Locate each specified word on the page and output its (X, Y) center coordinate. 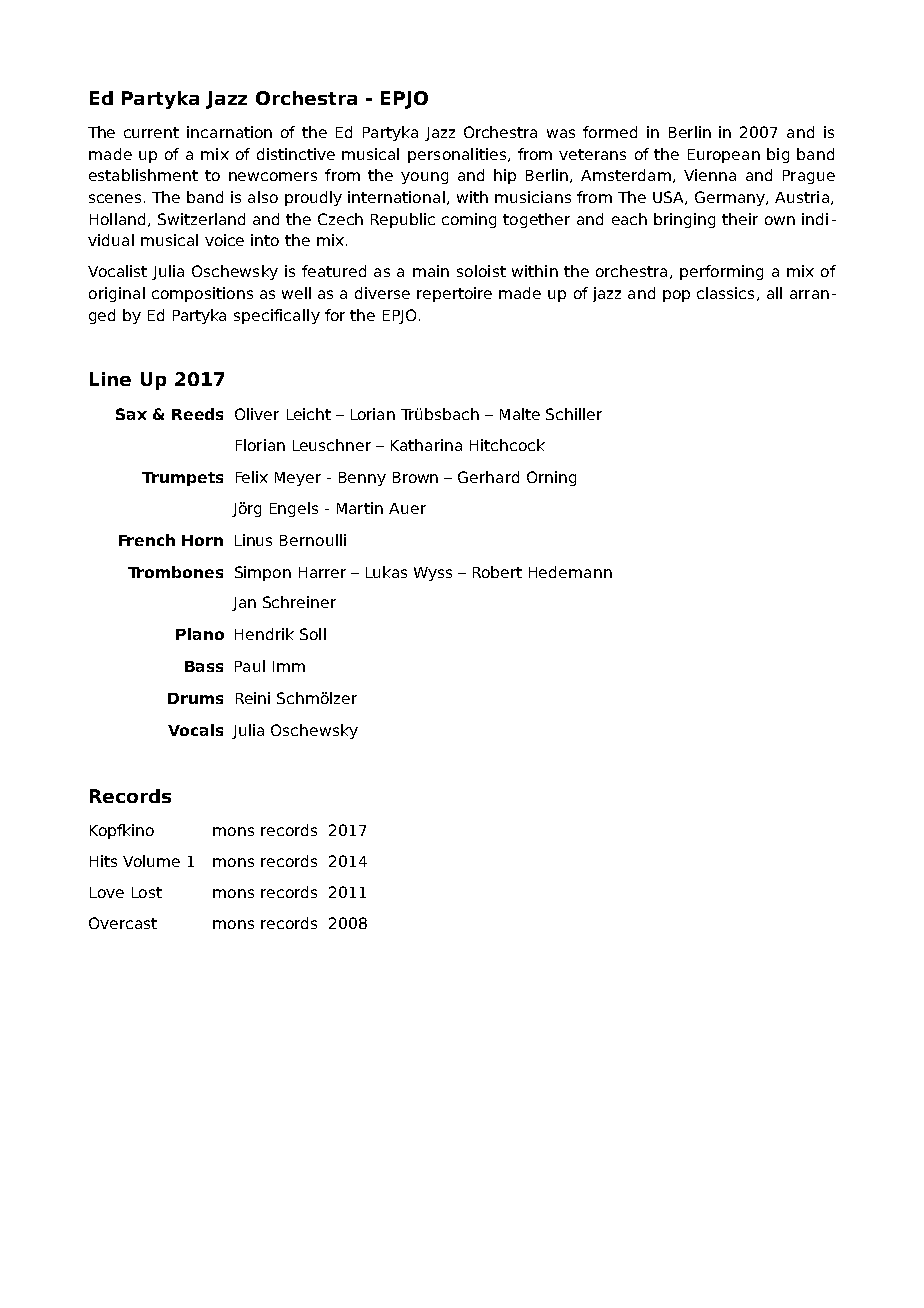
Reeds (197, 414)
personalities (458, 155)
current (151, 132)
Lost (147, 892)
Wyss (433, 574)
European (724, 156)
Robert (497, 572)
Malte (520, 414)
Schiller (574, 414)
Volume (151, 861)
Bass (204, 666)
